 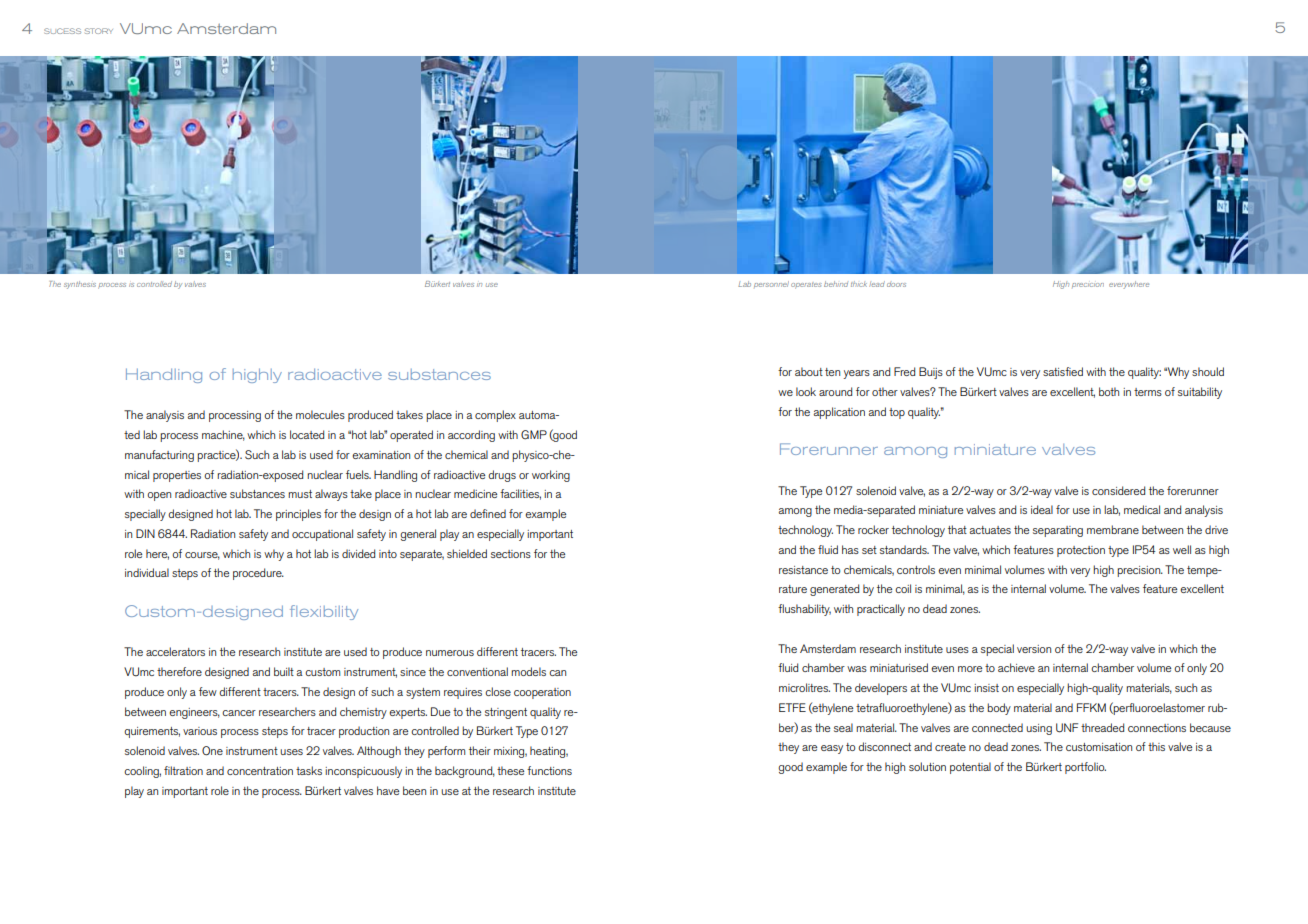 I want to click on separating, so click(x=1058, y=531).
